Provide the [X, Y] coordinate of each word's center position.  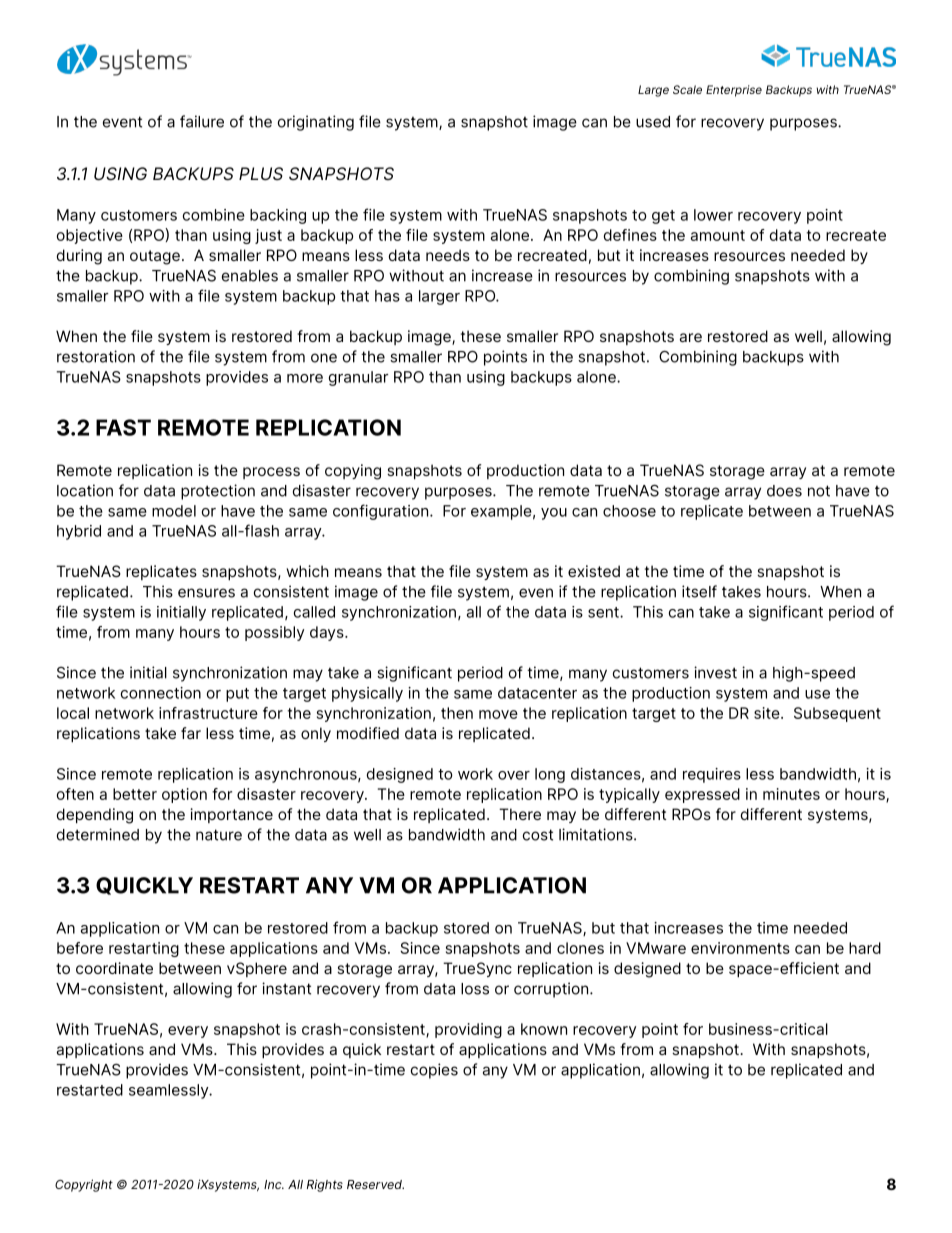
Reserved [375, 1184]
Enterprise [734, 91]
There [520, 814]
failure [202, 121]
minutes [791, 794]
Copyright [84, 1185]
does [784, 491]
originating [316, 123]
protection [218, 492]
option [184, 795]
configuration [382, 512]
